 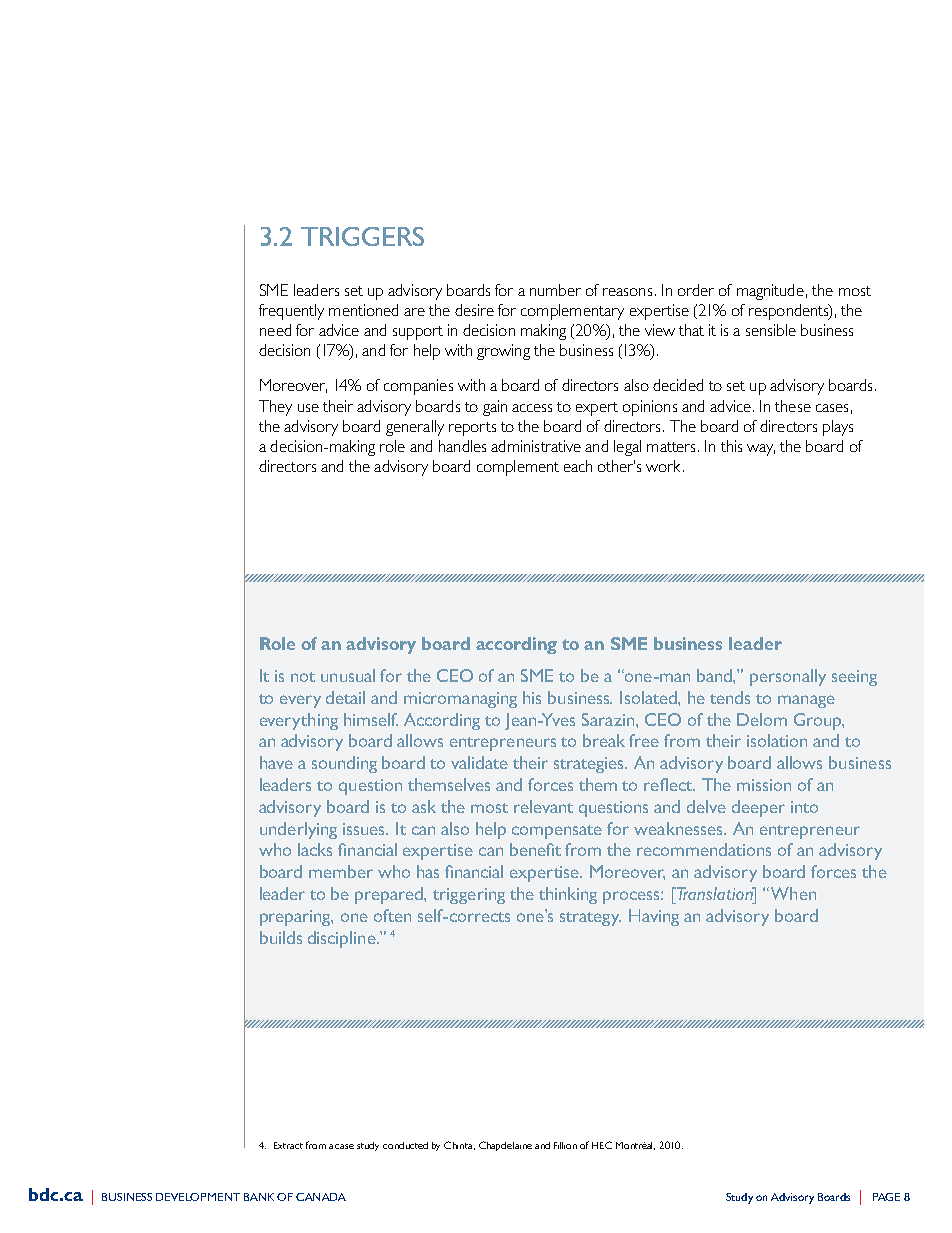 What do you see at coordinates (770, 292) in the image?
I see `magnitude` at bounding box center [770, 292].
